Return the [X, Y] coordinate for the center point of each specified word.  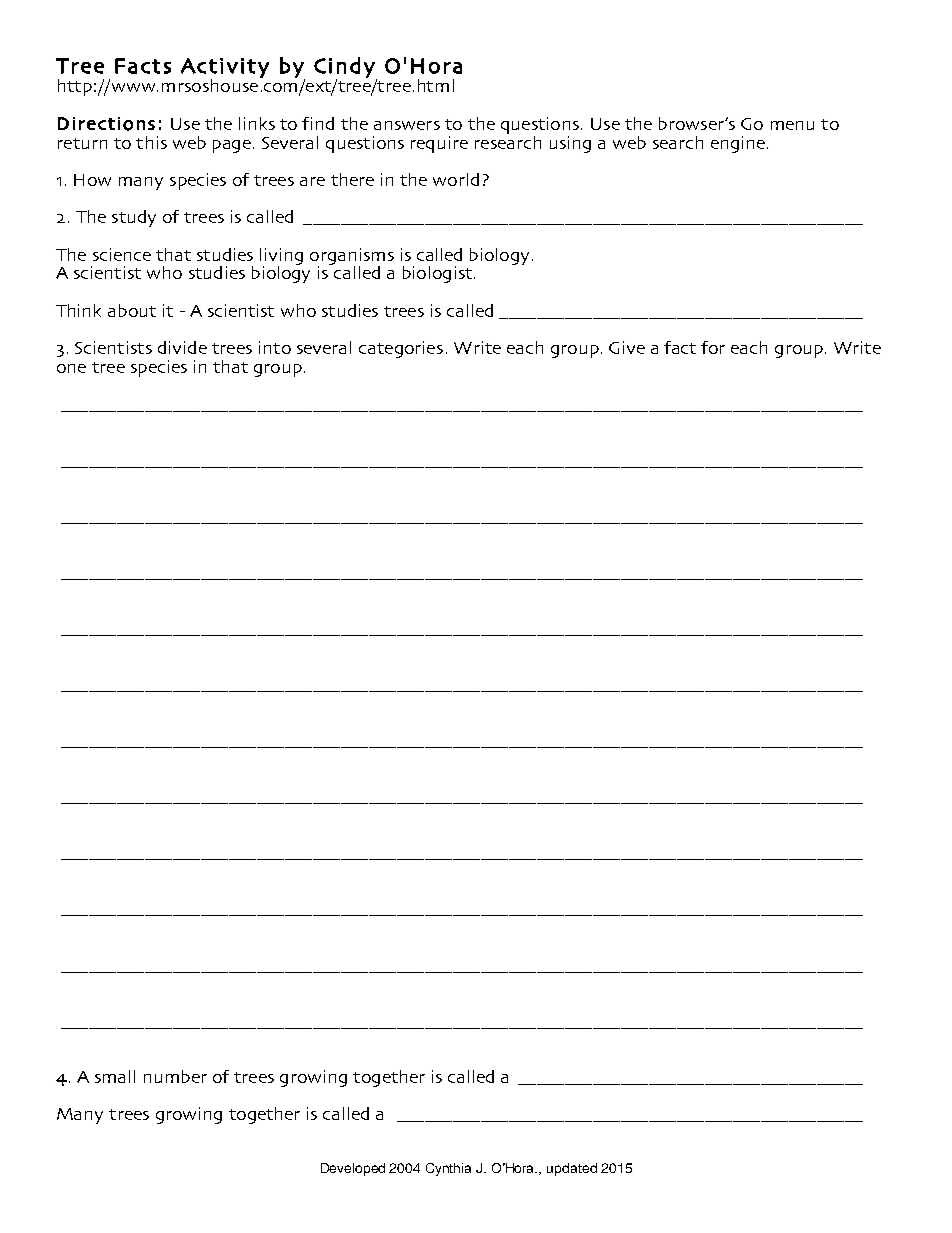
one [71, 368]
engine [738, 144]
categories [401, 349]
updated [572, 1169]
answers [407, 125]
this [151, 142]
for [713, 347]
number [175, 1076]
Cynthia [448, 1169]
